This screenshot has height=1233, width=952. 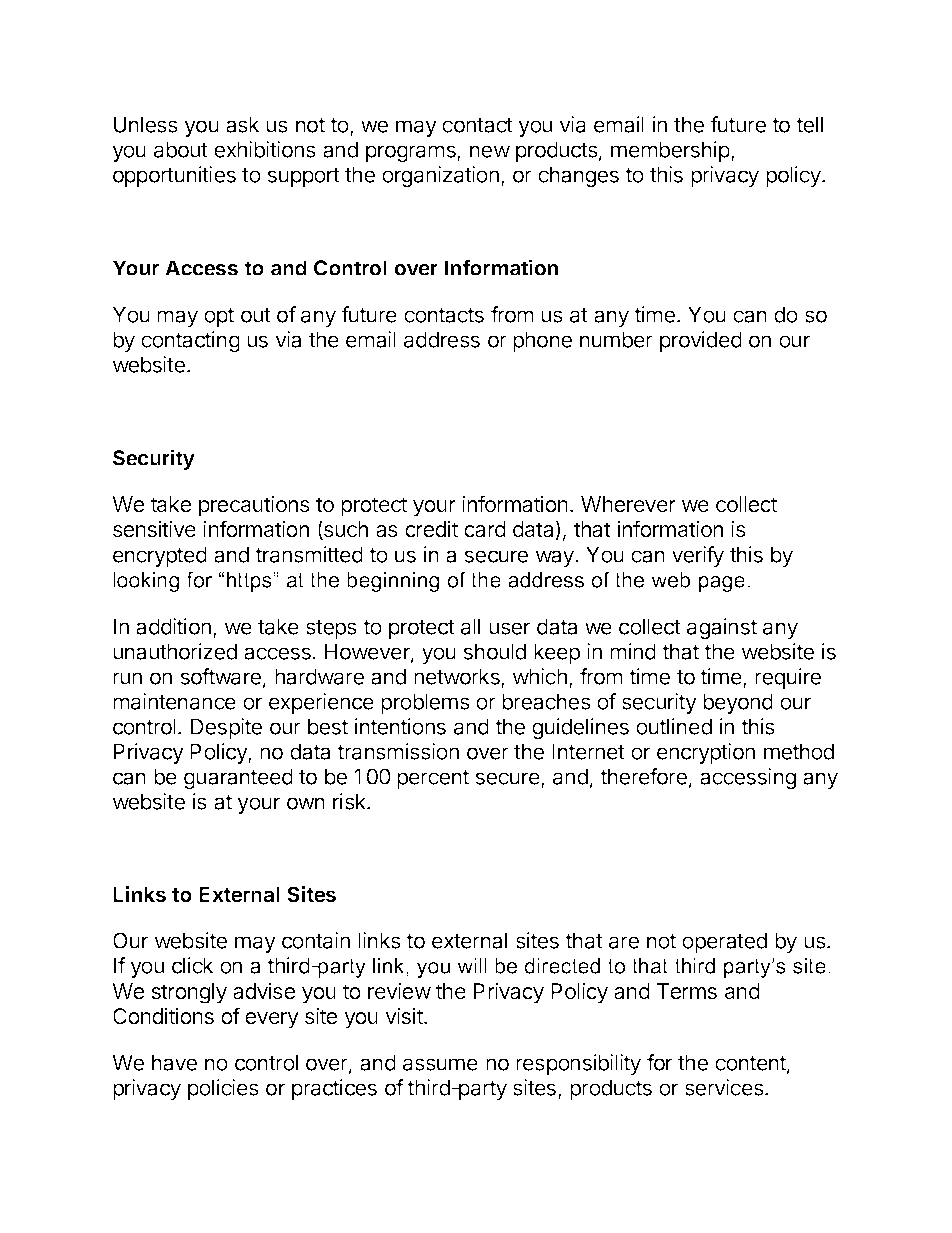 I want to click on assume, so click(x=440, y=1064).
